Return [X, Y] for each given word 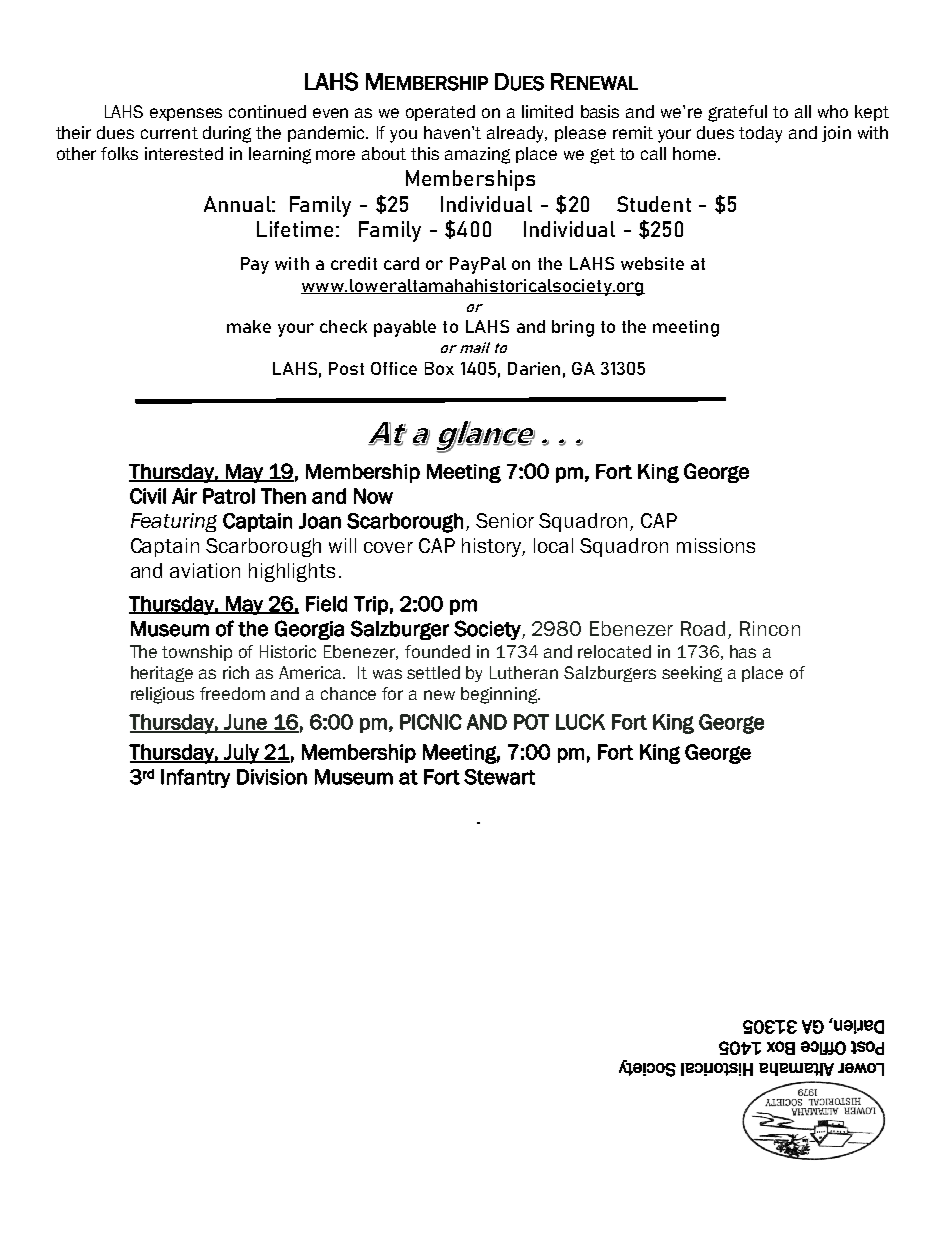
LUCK [580, 722]
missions [716, 545]
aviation [205, 570]
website [652, 263]
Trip [371, 605]
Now [373, 496]
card [401, 263]
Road [703, 628]
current [169, 133]
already [517, 134]
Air [184, 496]
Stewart [499, 777]
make [249, 326]
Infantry [195, 778]
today [760, 134]
